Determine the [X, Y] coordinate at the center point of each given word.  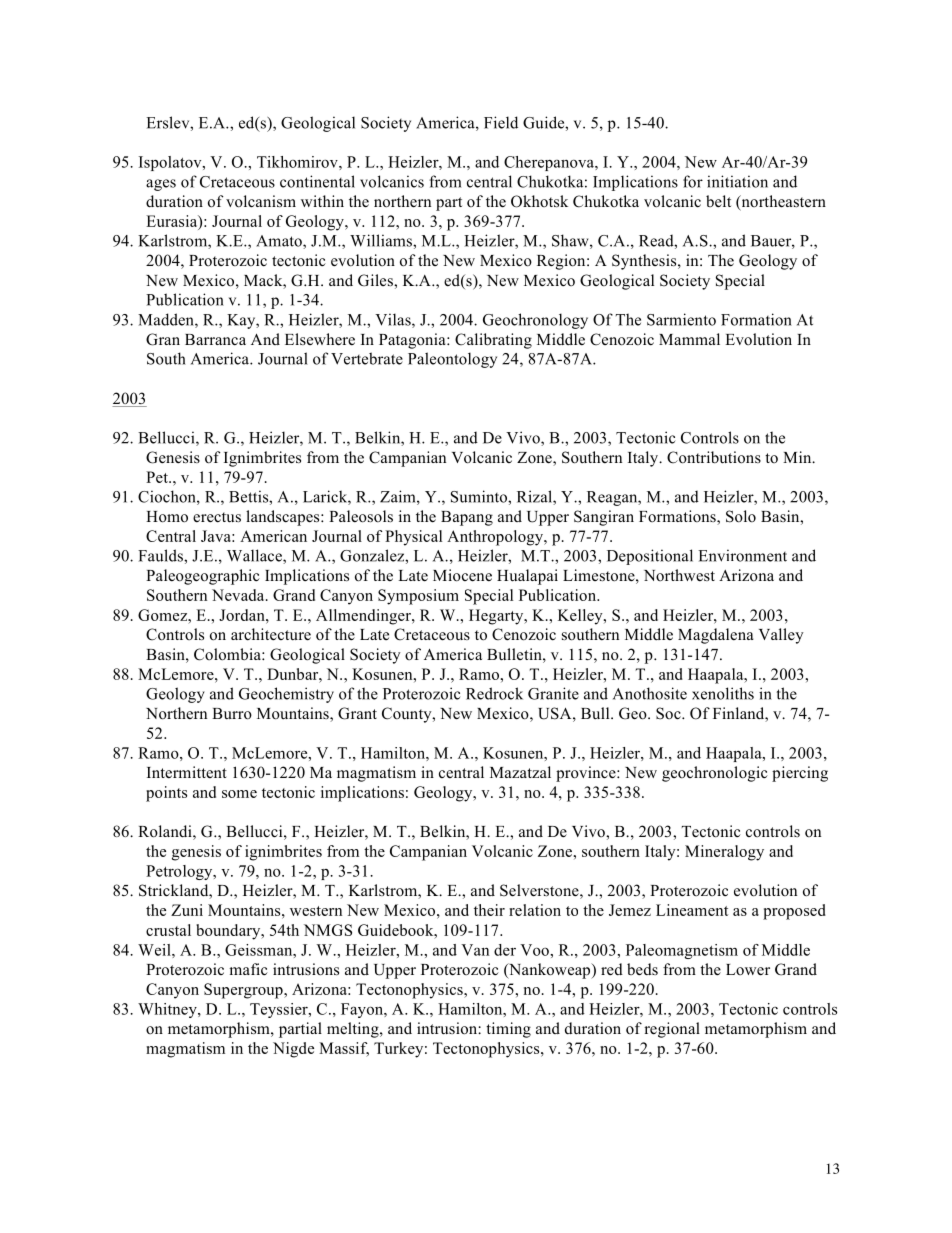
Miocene [462, 575]
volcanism [261, 201]
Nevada [239, 595]
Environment [742, 555]
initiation [737, 181]
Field [501, 122]
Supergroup [244, 991]
